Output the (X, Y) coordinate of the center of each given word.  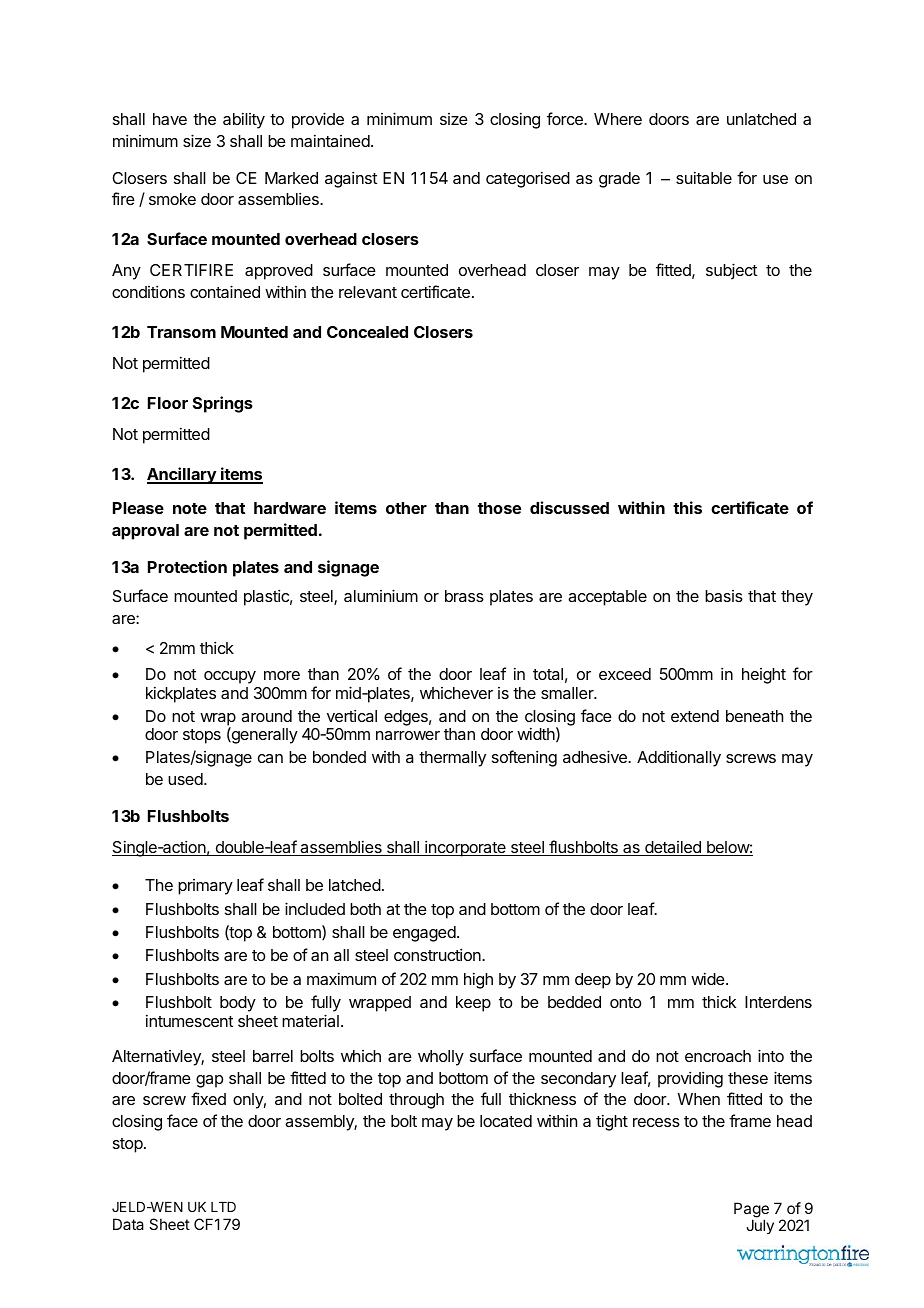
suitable (704, 177)
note (190, 508)
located (506, 1121)
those (499, 508)
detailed (673, 848)
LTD (223, 1207)
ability (244, 120)
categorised (528, 179)
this (687, 507)
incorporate (465, 848)
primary (205, 887)
